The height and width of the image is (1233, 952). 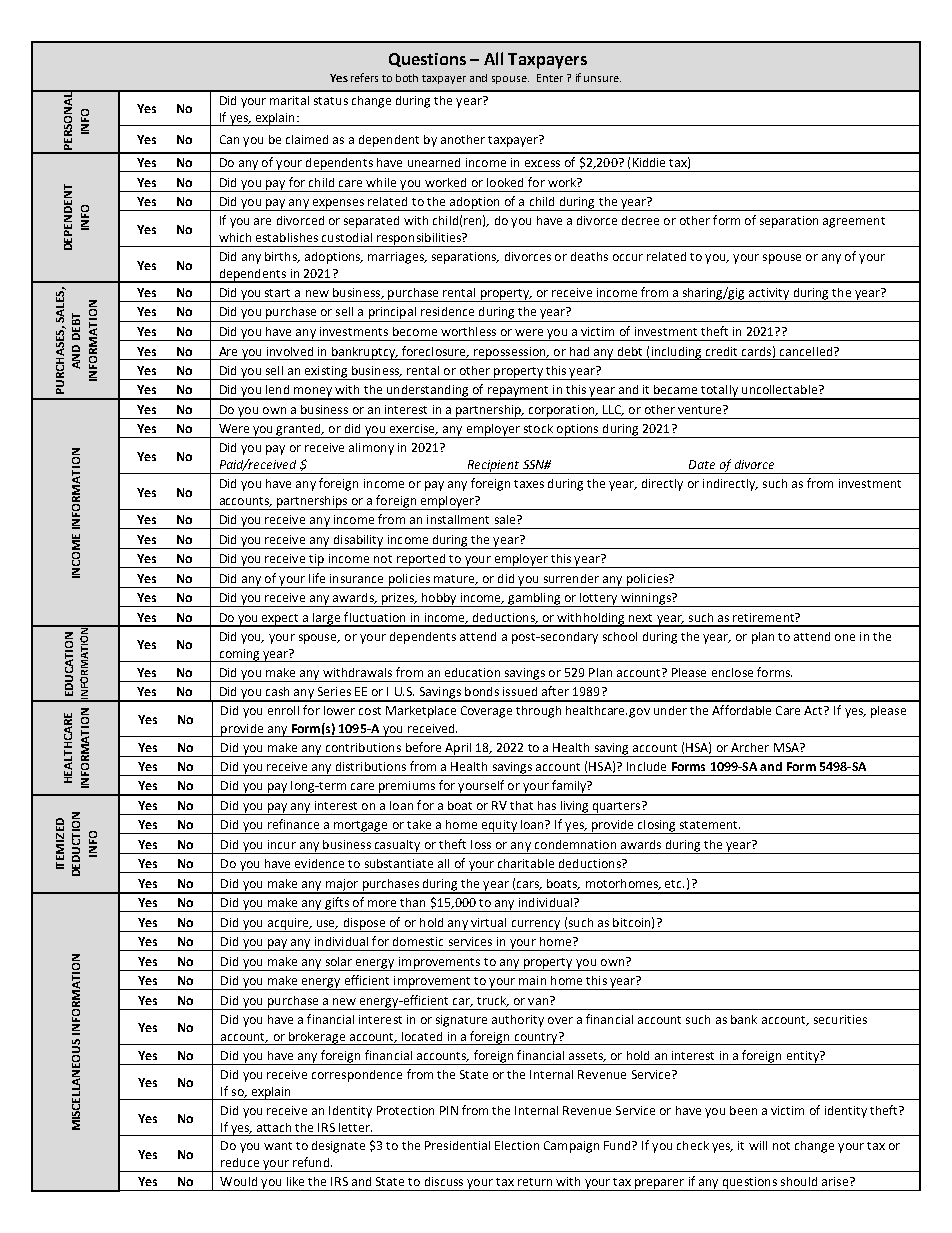 I want to click on marital, so click(x=289, y=100).
